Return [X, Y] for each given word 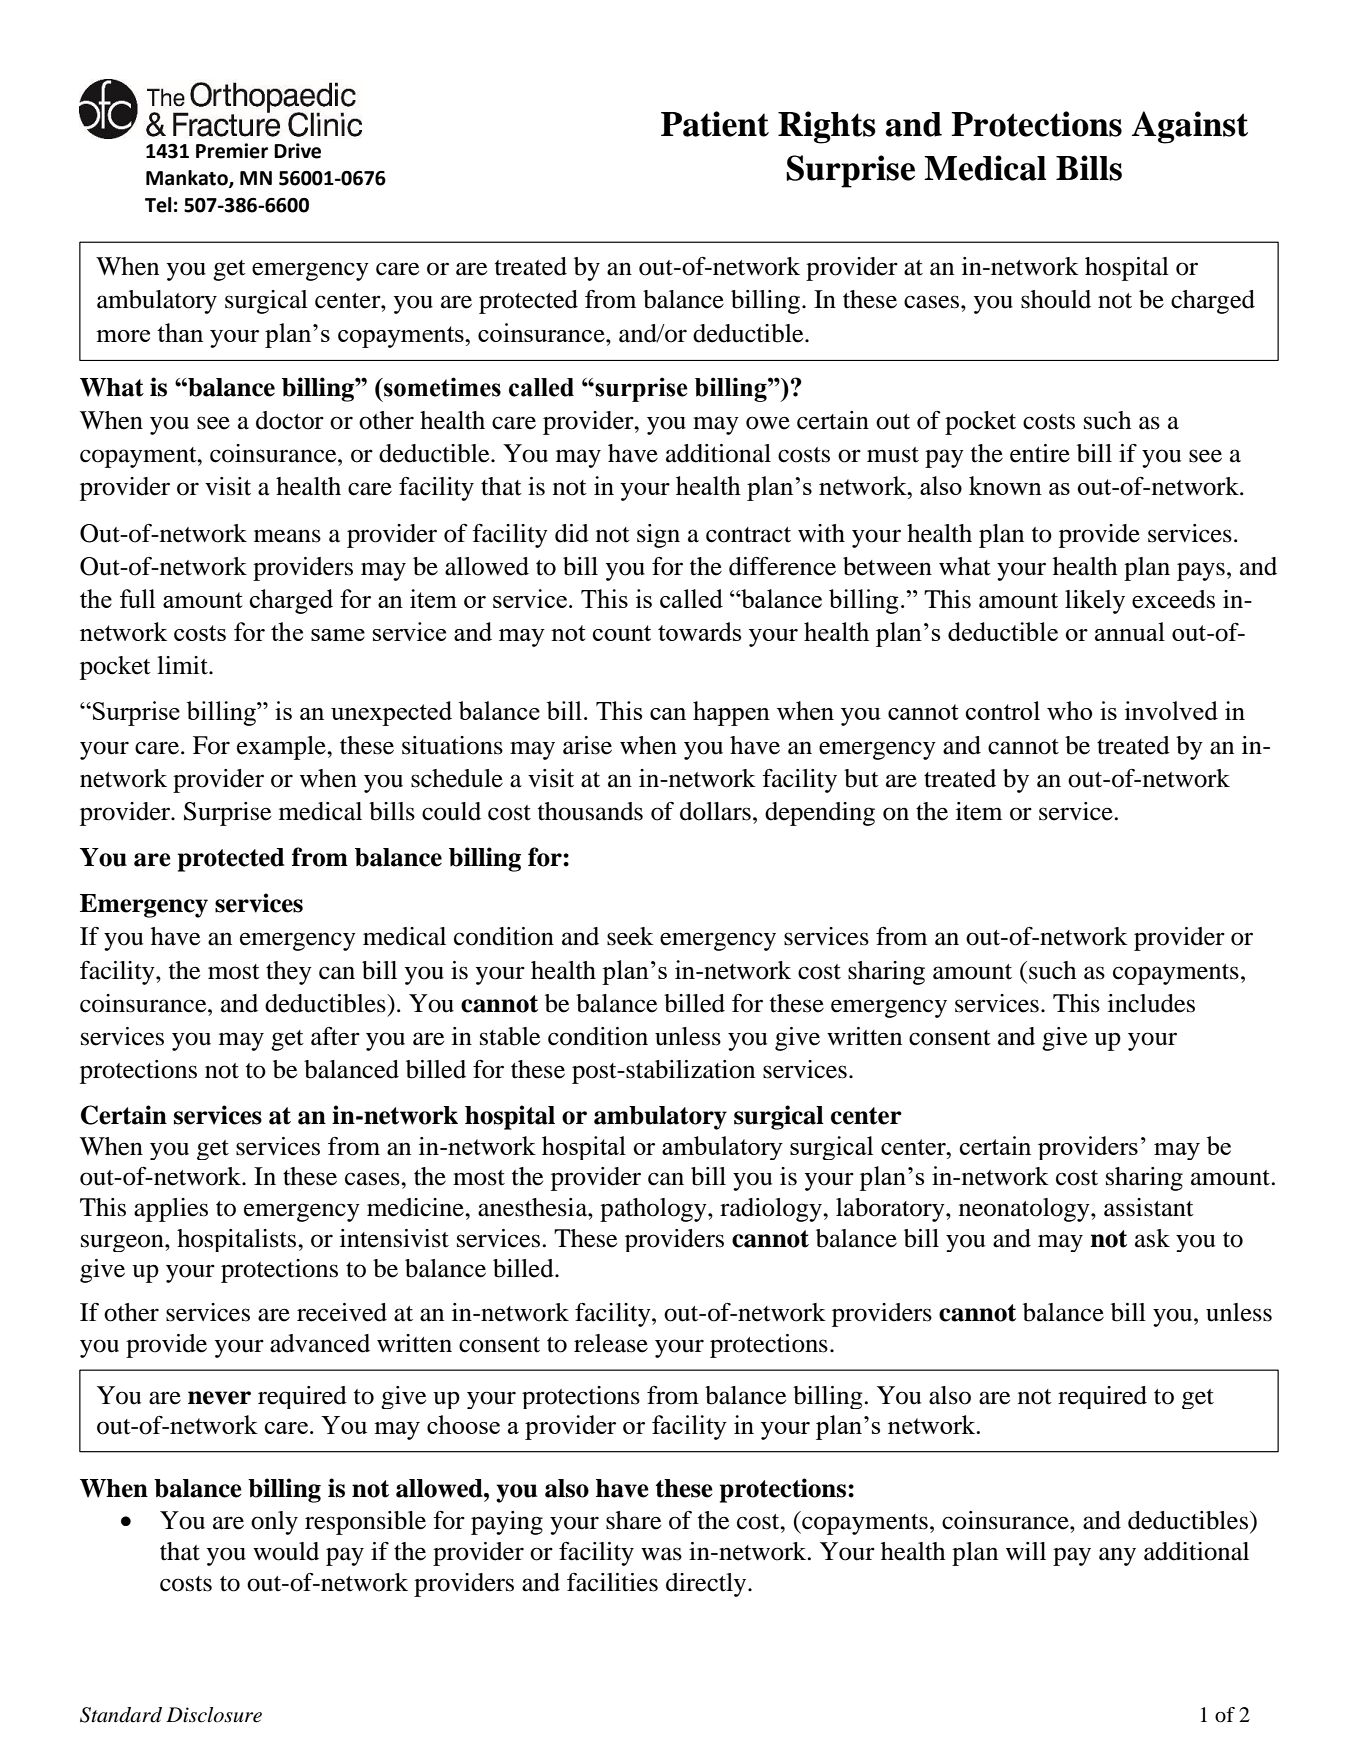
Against [1190, 127]
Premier [232, 151]
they [289, 973]
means [287, 536]
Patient [715, 124]
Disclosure [214, 1715]
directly [707, 1585]
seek [630, 936]
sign [658, 536]
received [342, 1312]
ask [1152, 1238]
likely [1095, 602]
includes [1151, 1003]
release [611, 1343]
